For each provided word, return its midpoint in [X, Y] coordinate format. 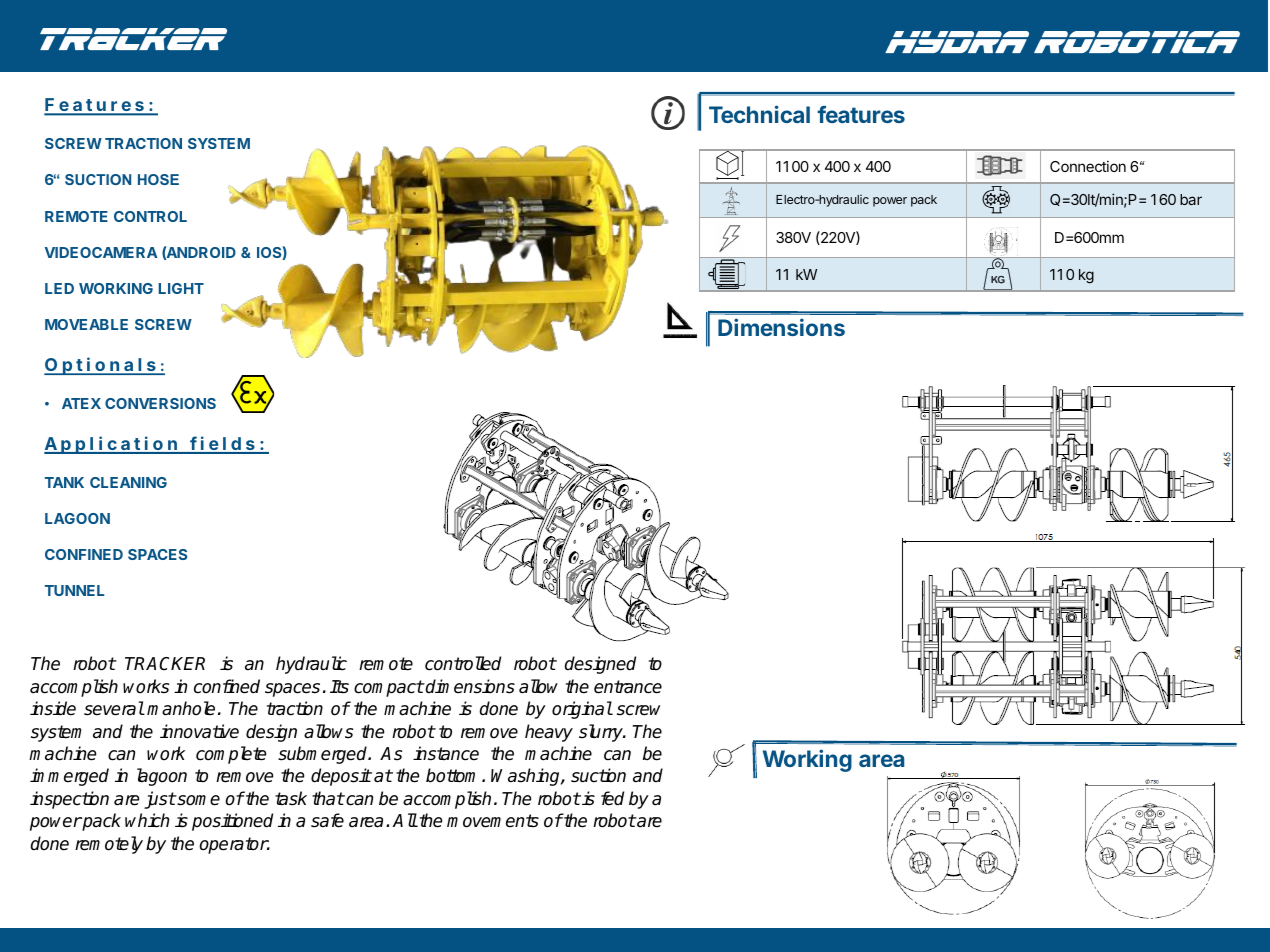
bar [1191, 199]
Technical [759, 114]
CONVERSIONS [160, 403]
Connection [1088, 166]
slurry [602, 733]
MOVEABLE [86, 324]
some [197, 800]
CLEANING [128, 482]
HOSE [158, 179]
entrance [628, 687]
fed [612, 798]
